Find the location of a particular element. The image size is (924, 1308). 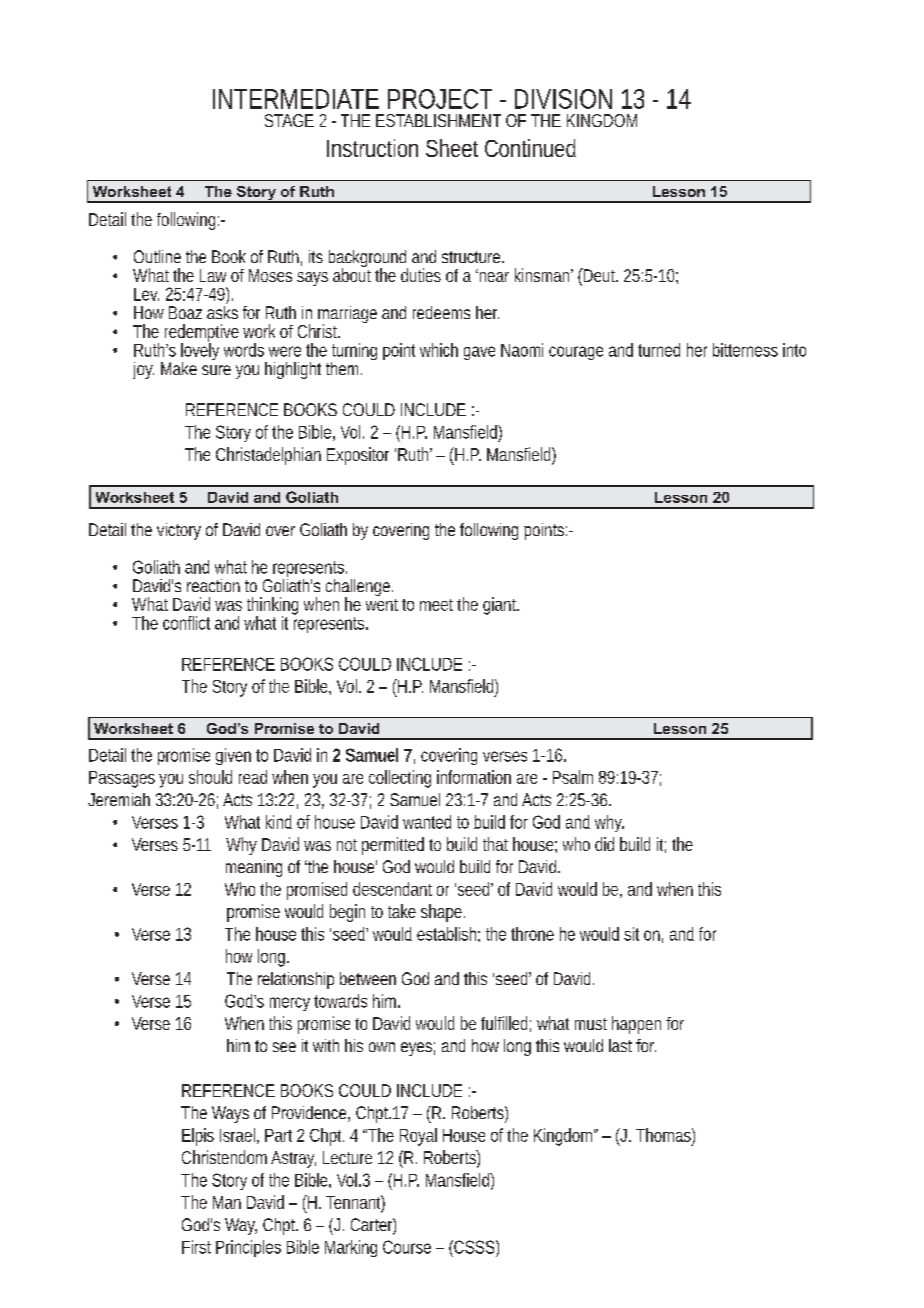

meaning is located at coordinates (254, 868).
